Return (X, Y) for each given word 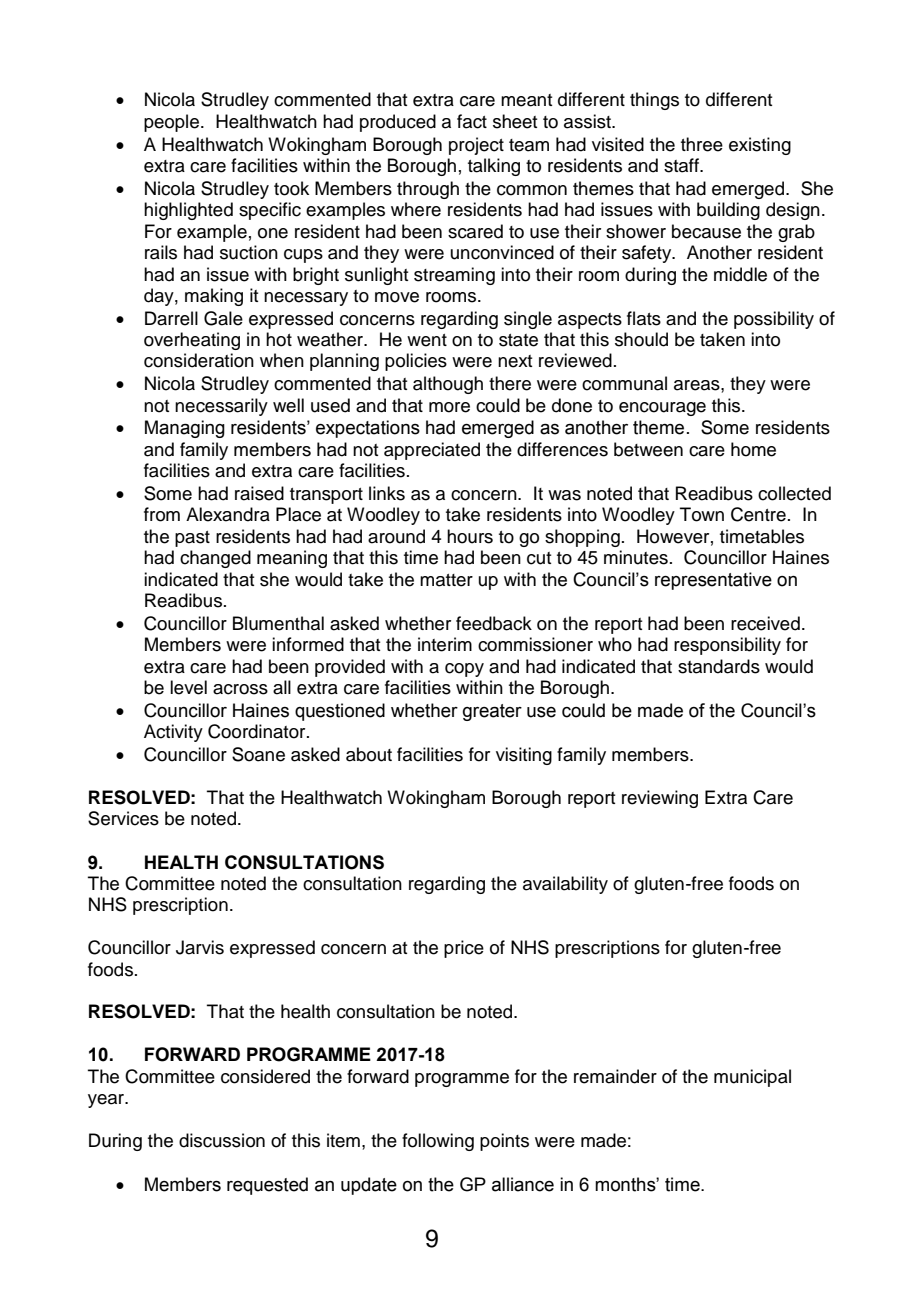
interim (445, 644)
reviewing (660, 799)
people (171, 123)
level (188, 687)
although (448, 385)
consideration (199, 360)
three (702, 144)
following (438, 1142)
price (464, 949)
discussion (222, 1140)
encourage (662, 409)
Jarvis (200, 947)
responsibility (727, 646)
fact (472, 121)
